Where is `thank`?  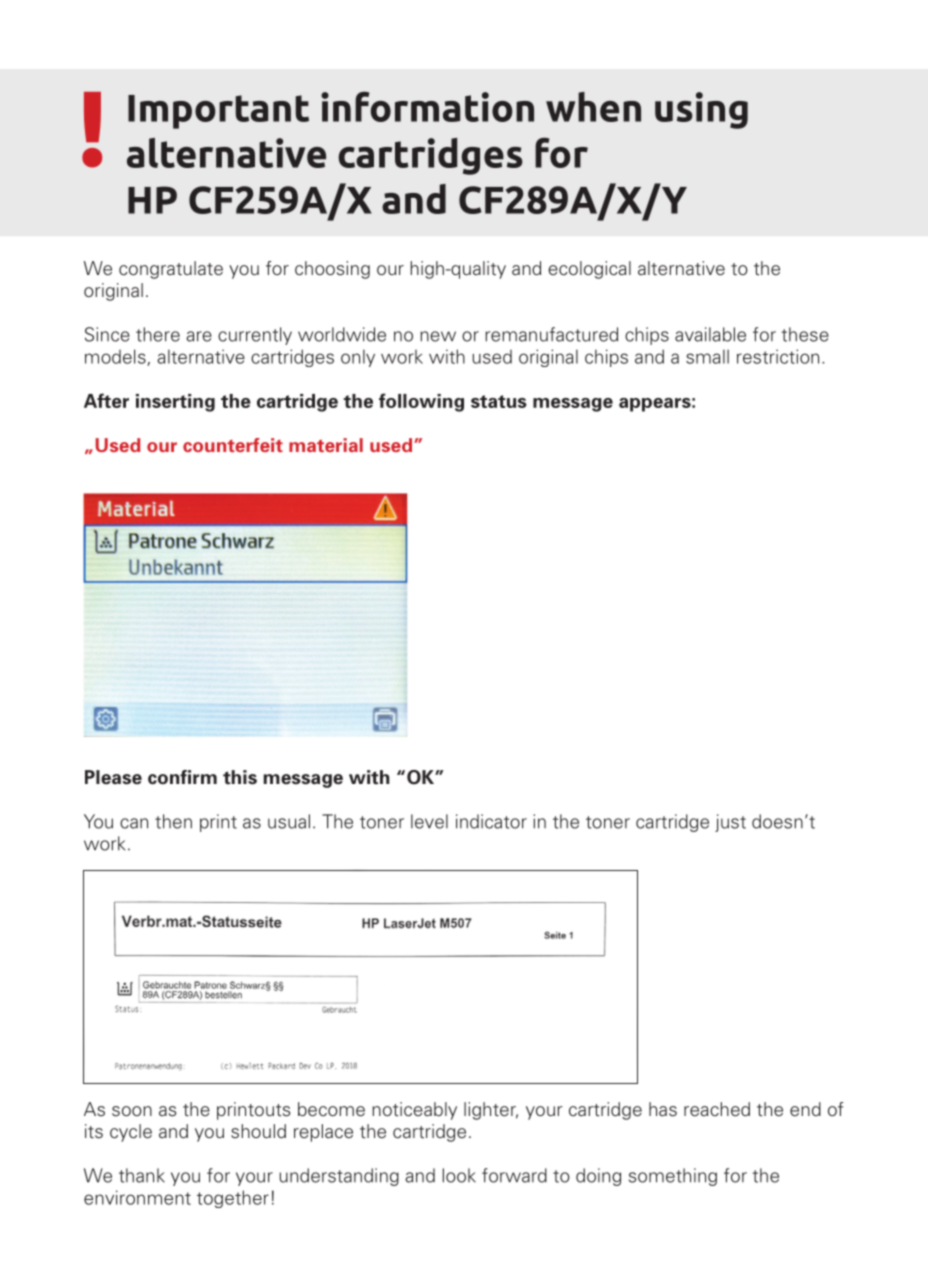
thank is located at coordinates (142, 1175).
